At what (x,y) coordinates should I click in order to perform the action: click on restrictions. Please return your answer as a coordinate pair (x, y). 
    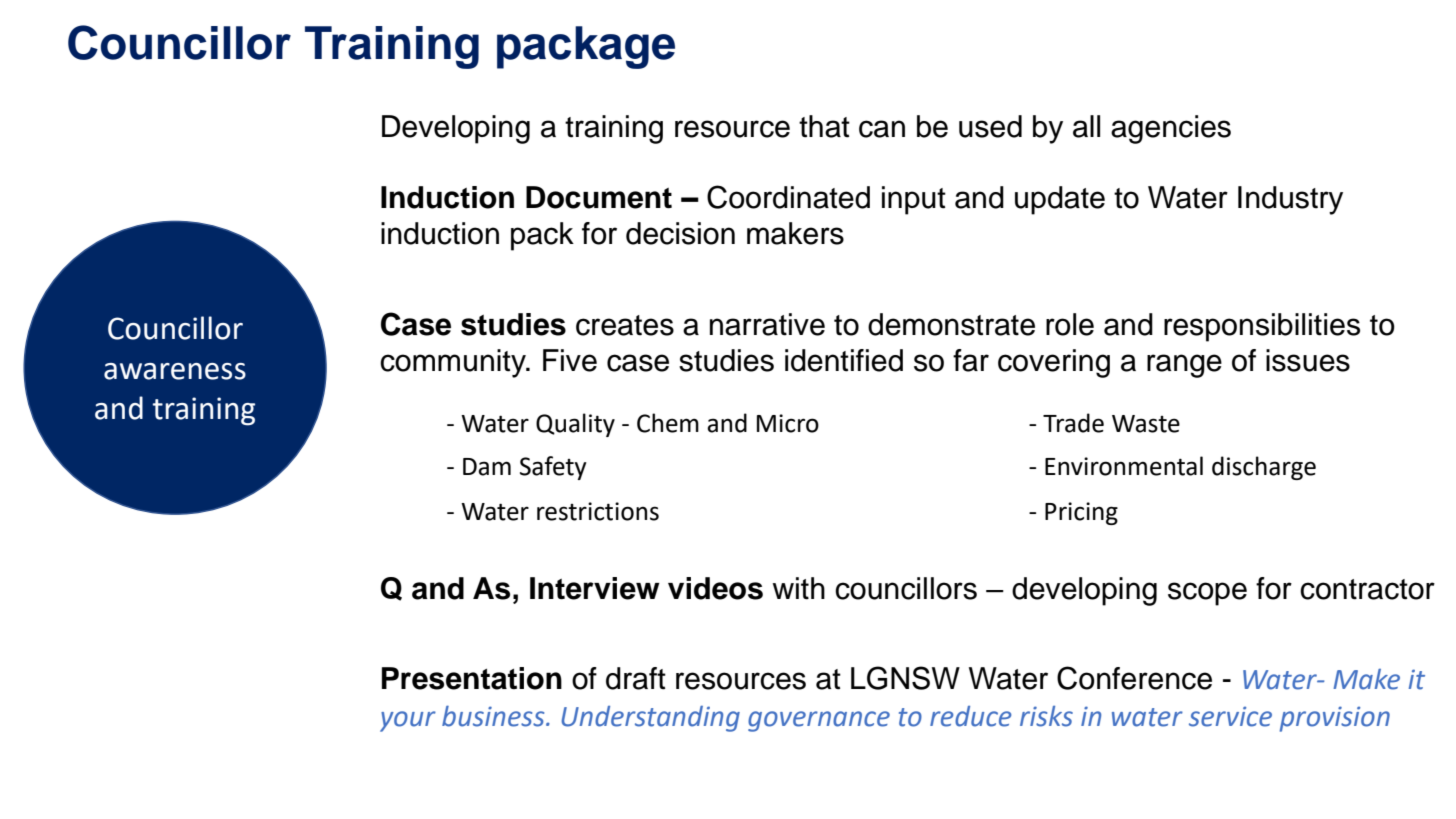
    Looking at the image, I should click on (598, 511).
